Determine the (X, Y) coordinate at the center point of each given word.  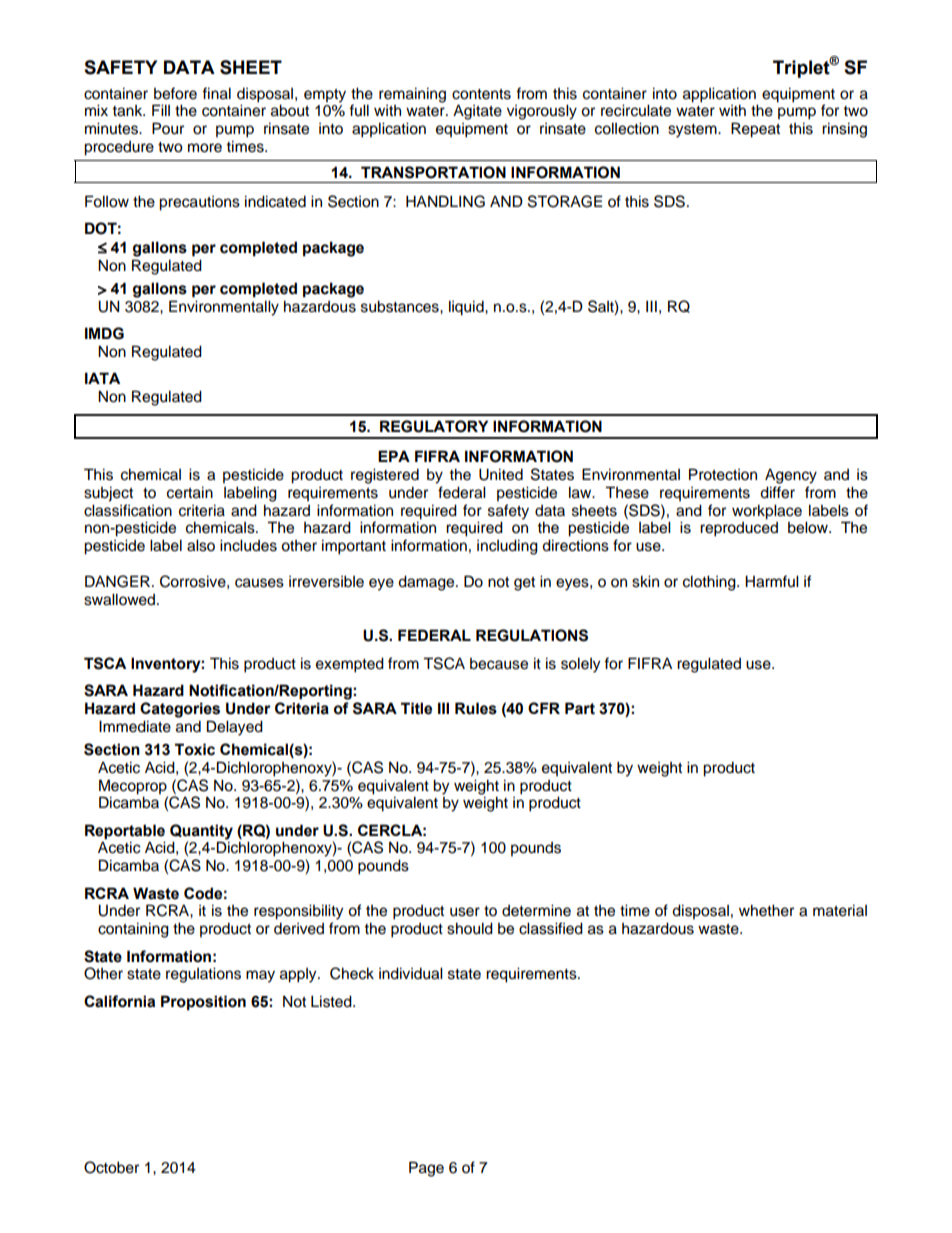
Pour (168, 128)
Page (426, 1169)
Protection (723, 474)
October (111, 1167)
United (501, 474)
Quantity (201, 832)
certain (190, 492)
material (840, 910)
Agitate (477, 112)
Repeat (755, 130)
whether (766, 910)
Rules (476, 708)
